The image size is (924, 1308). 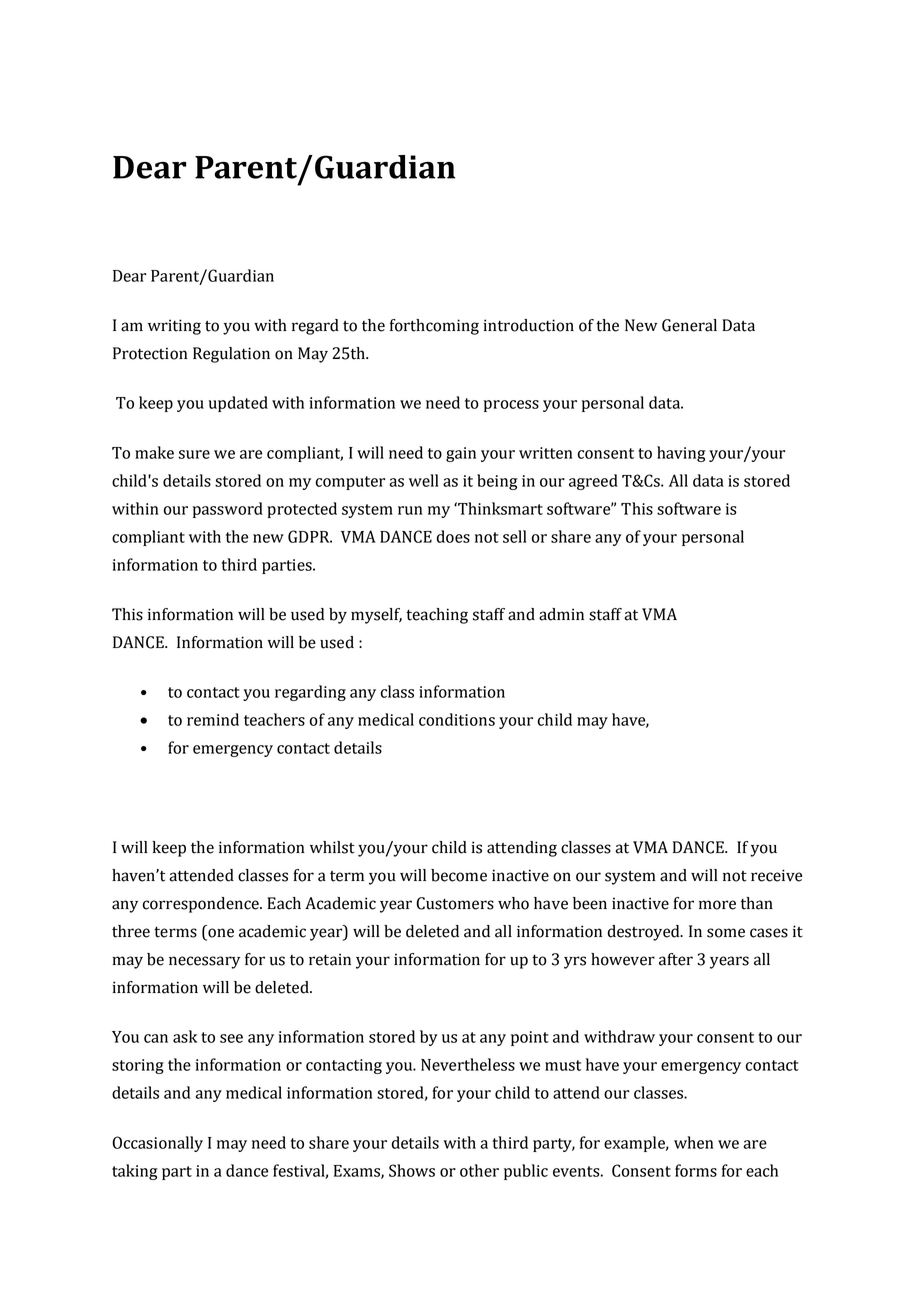 I want to click on Regulation, so click(x=231, y=355).
